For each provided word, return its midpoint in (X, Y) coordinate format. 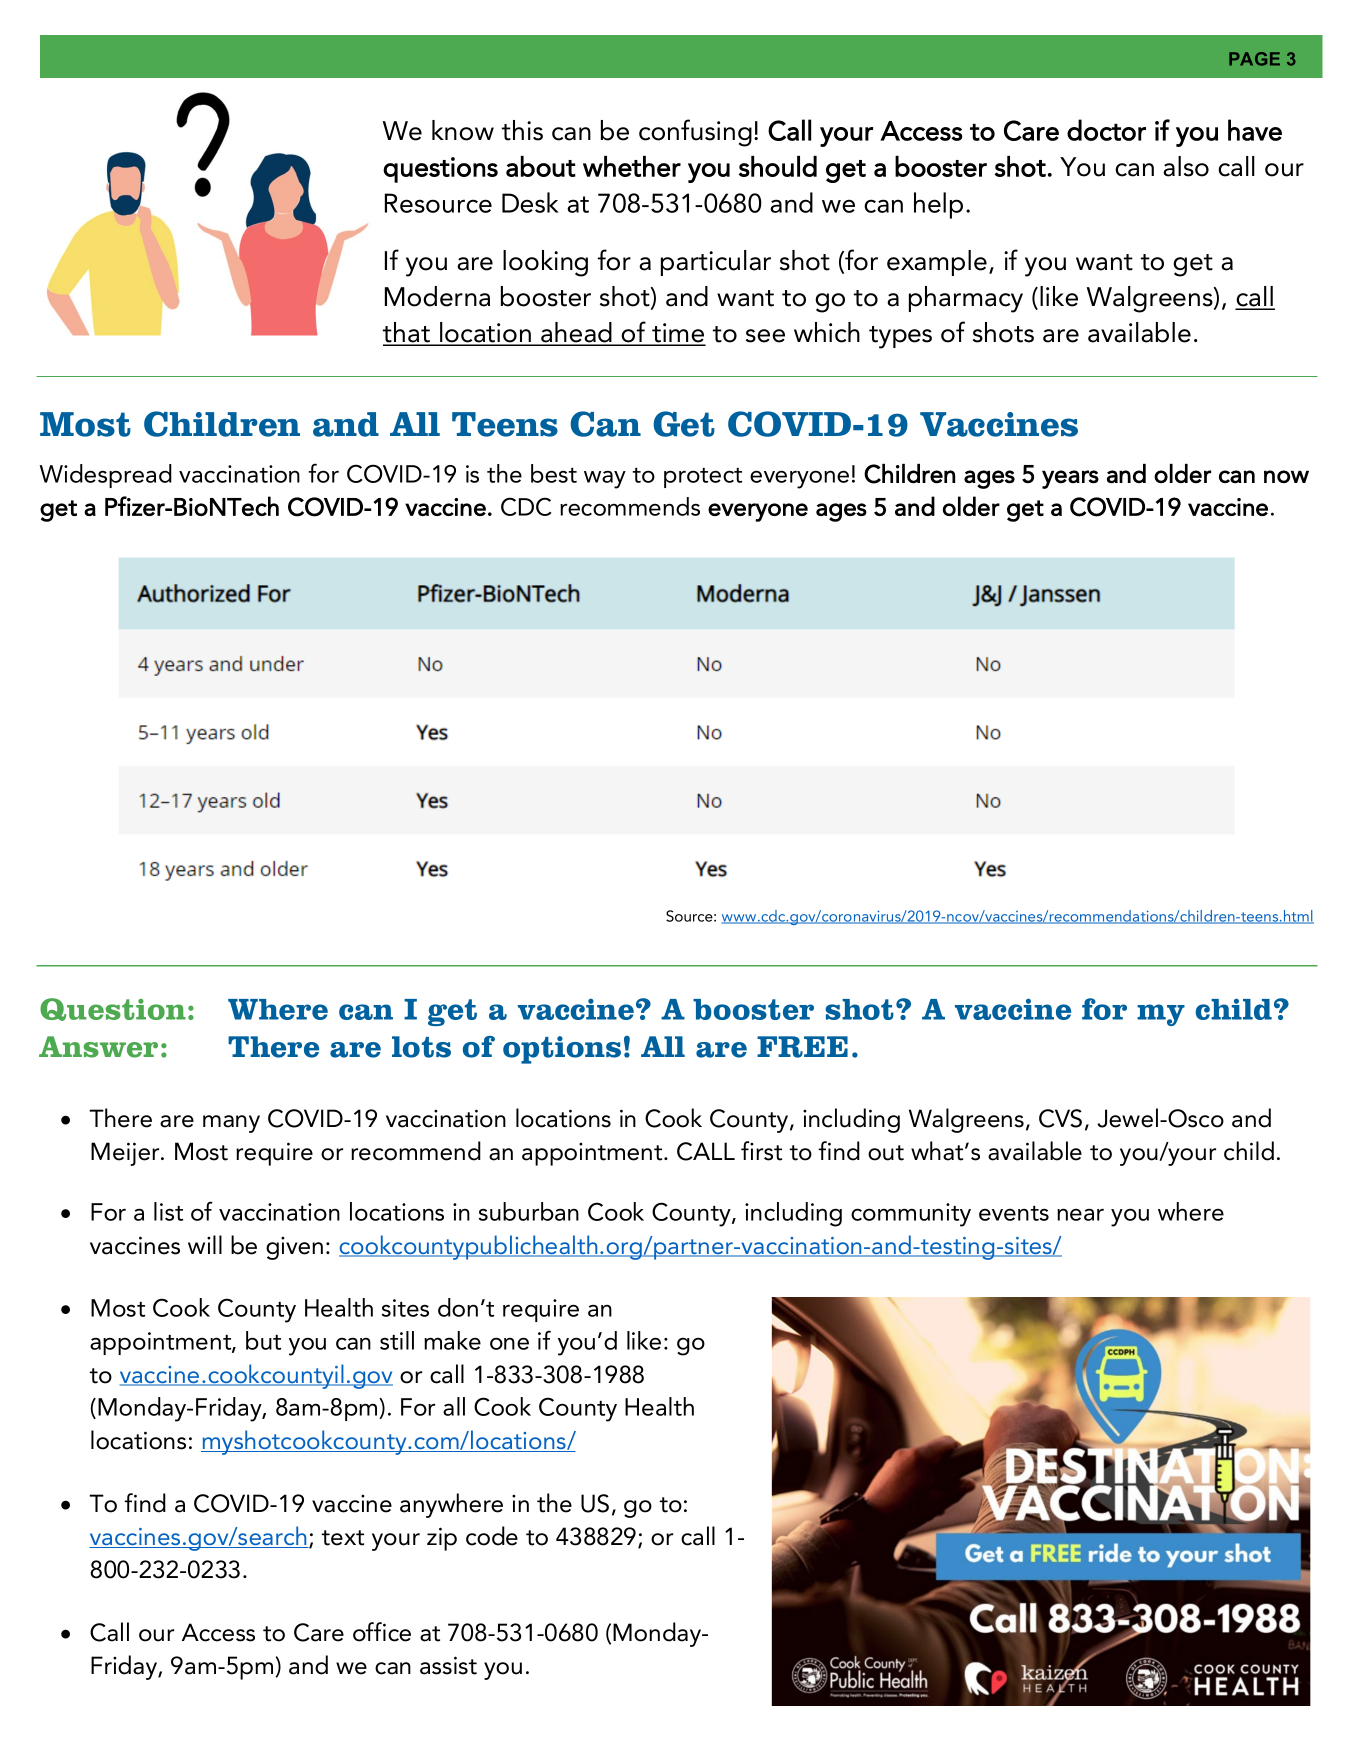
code (492, 1536)
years (1070, 479)
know (463, 130)
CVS (1060, 1118)
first (761, 1151)
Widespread (106, 476)
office (382, 1632)
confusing (695, 133)
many (231, 1124)
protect (703, 478)
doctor (1106, 130)
